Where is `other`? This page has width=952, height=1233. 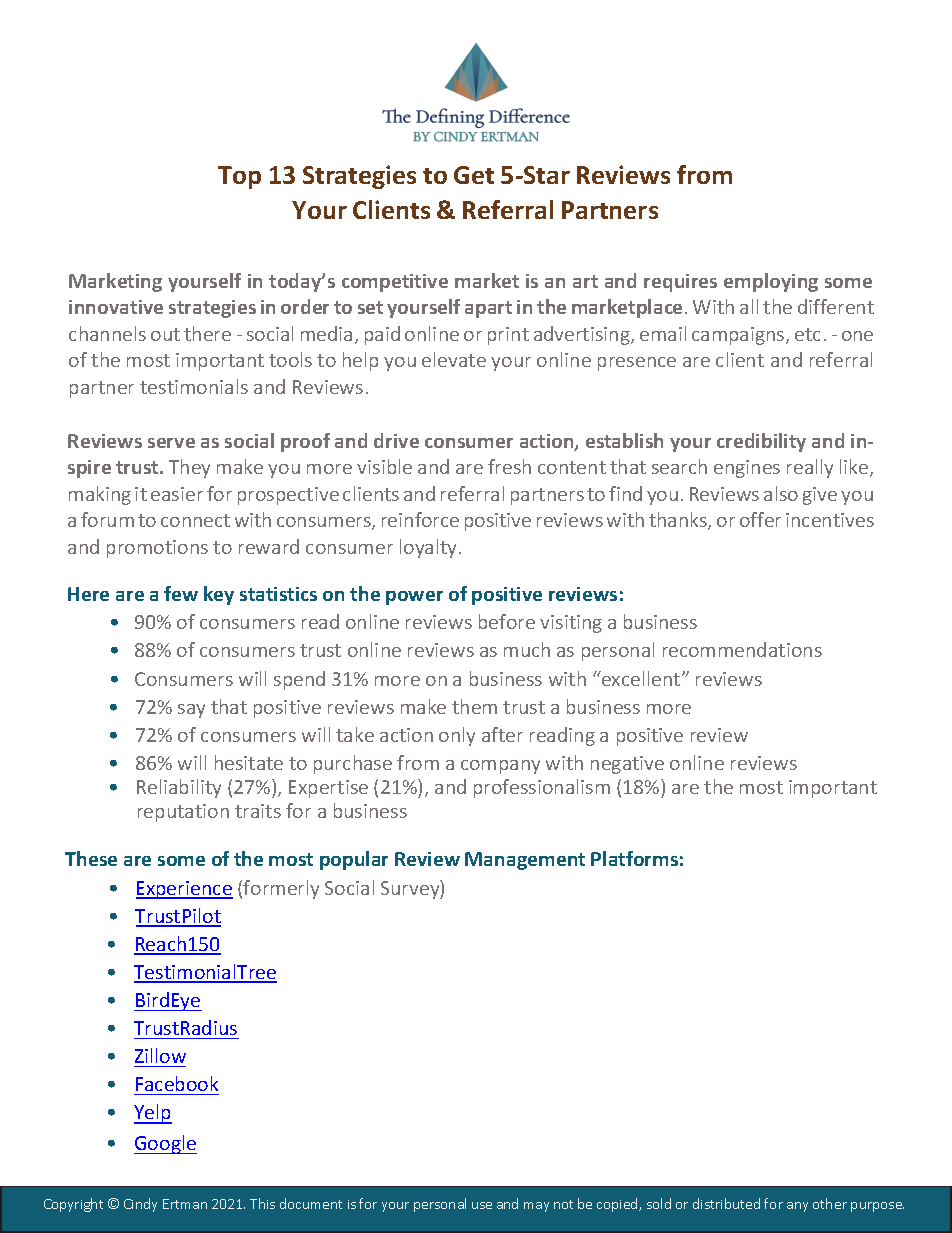 other is located at coordinates (830, 1203).
